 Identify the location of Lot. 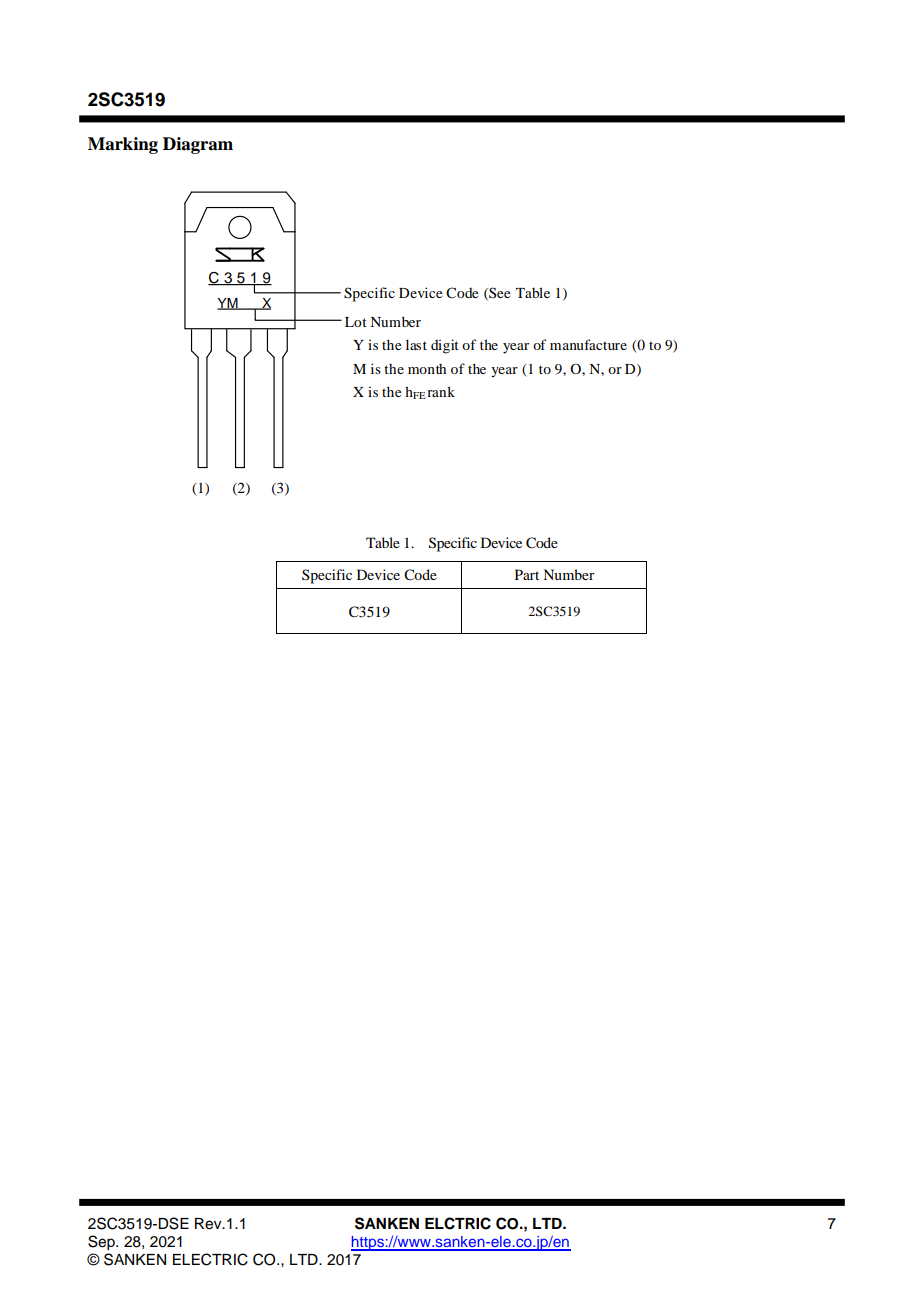
(356, 322).
